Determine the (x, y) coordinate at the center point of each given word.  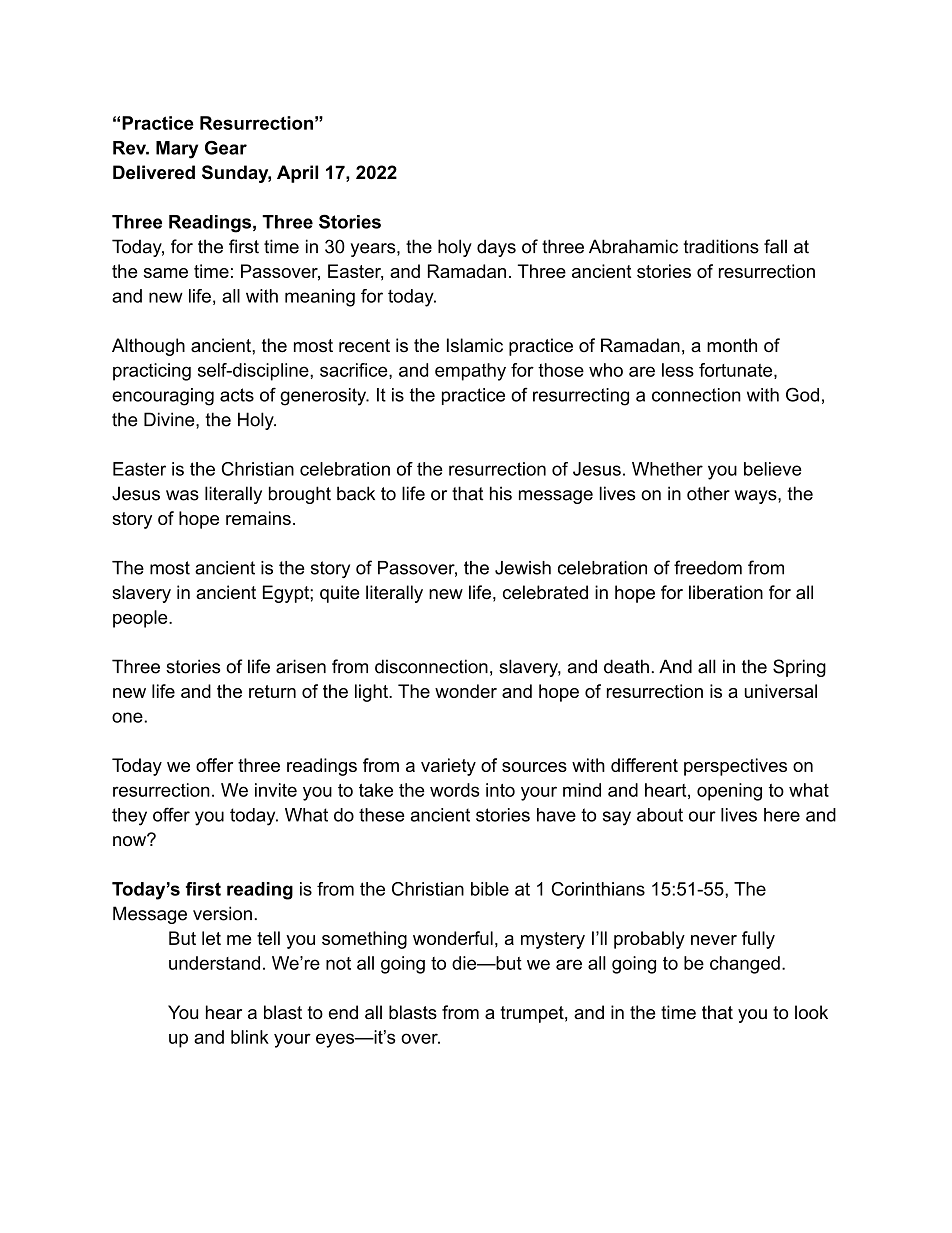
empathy (470, 372)
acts (237, 395)
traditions (721, 246)
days (496, 248)
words (455, 790)
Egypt (287, 594)
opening (729, 792)
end (343, 1012)
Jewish (523, 568)
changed (745, 965)
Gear (226, 147)
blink (250, 1037)
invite (276, 790)
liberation (726, 592)
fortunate (735, 370)
